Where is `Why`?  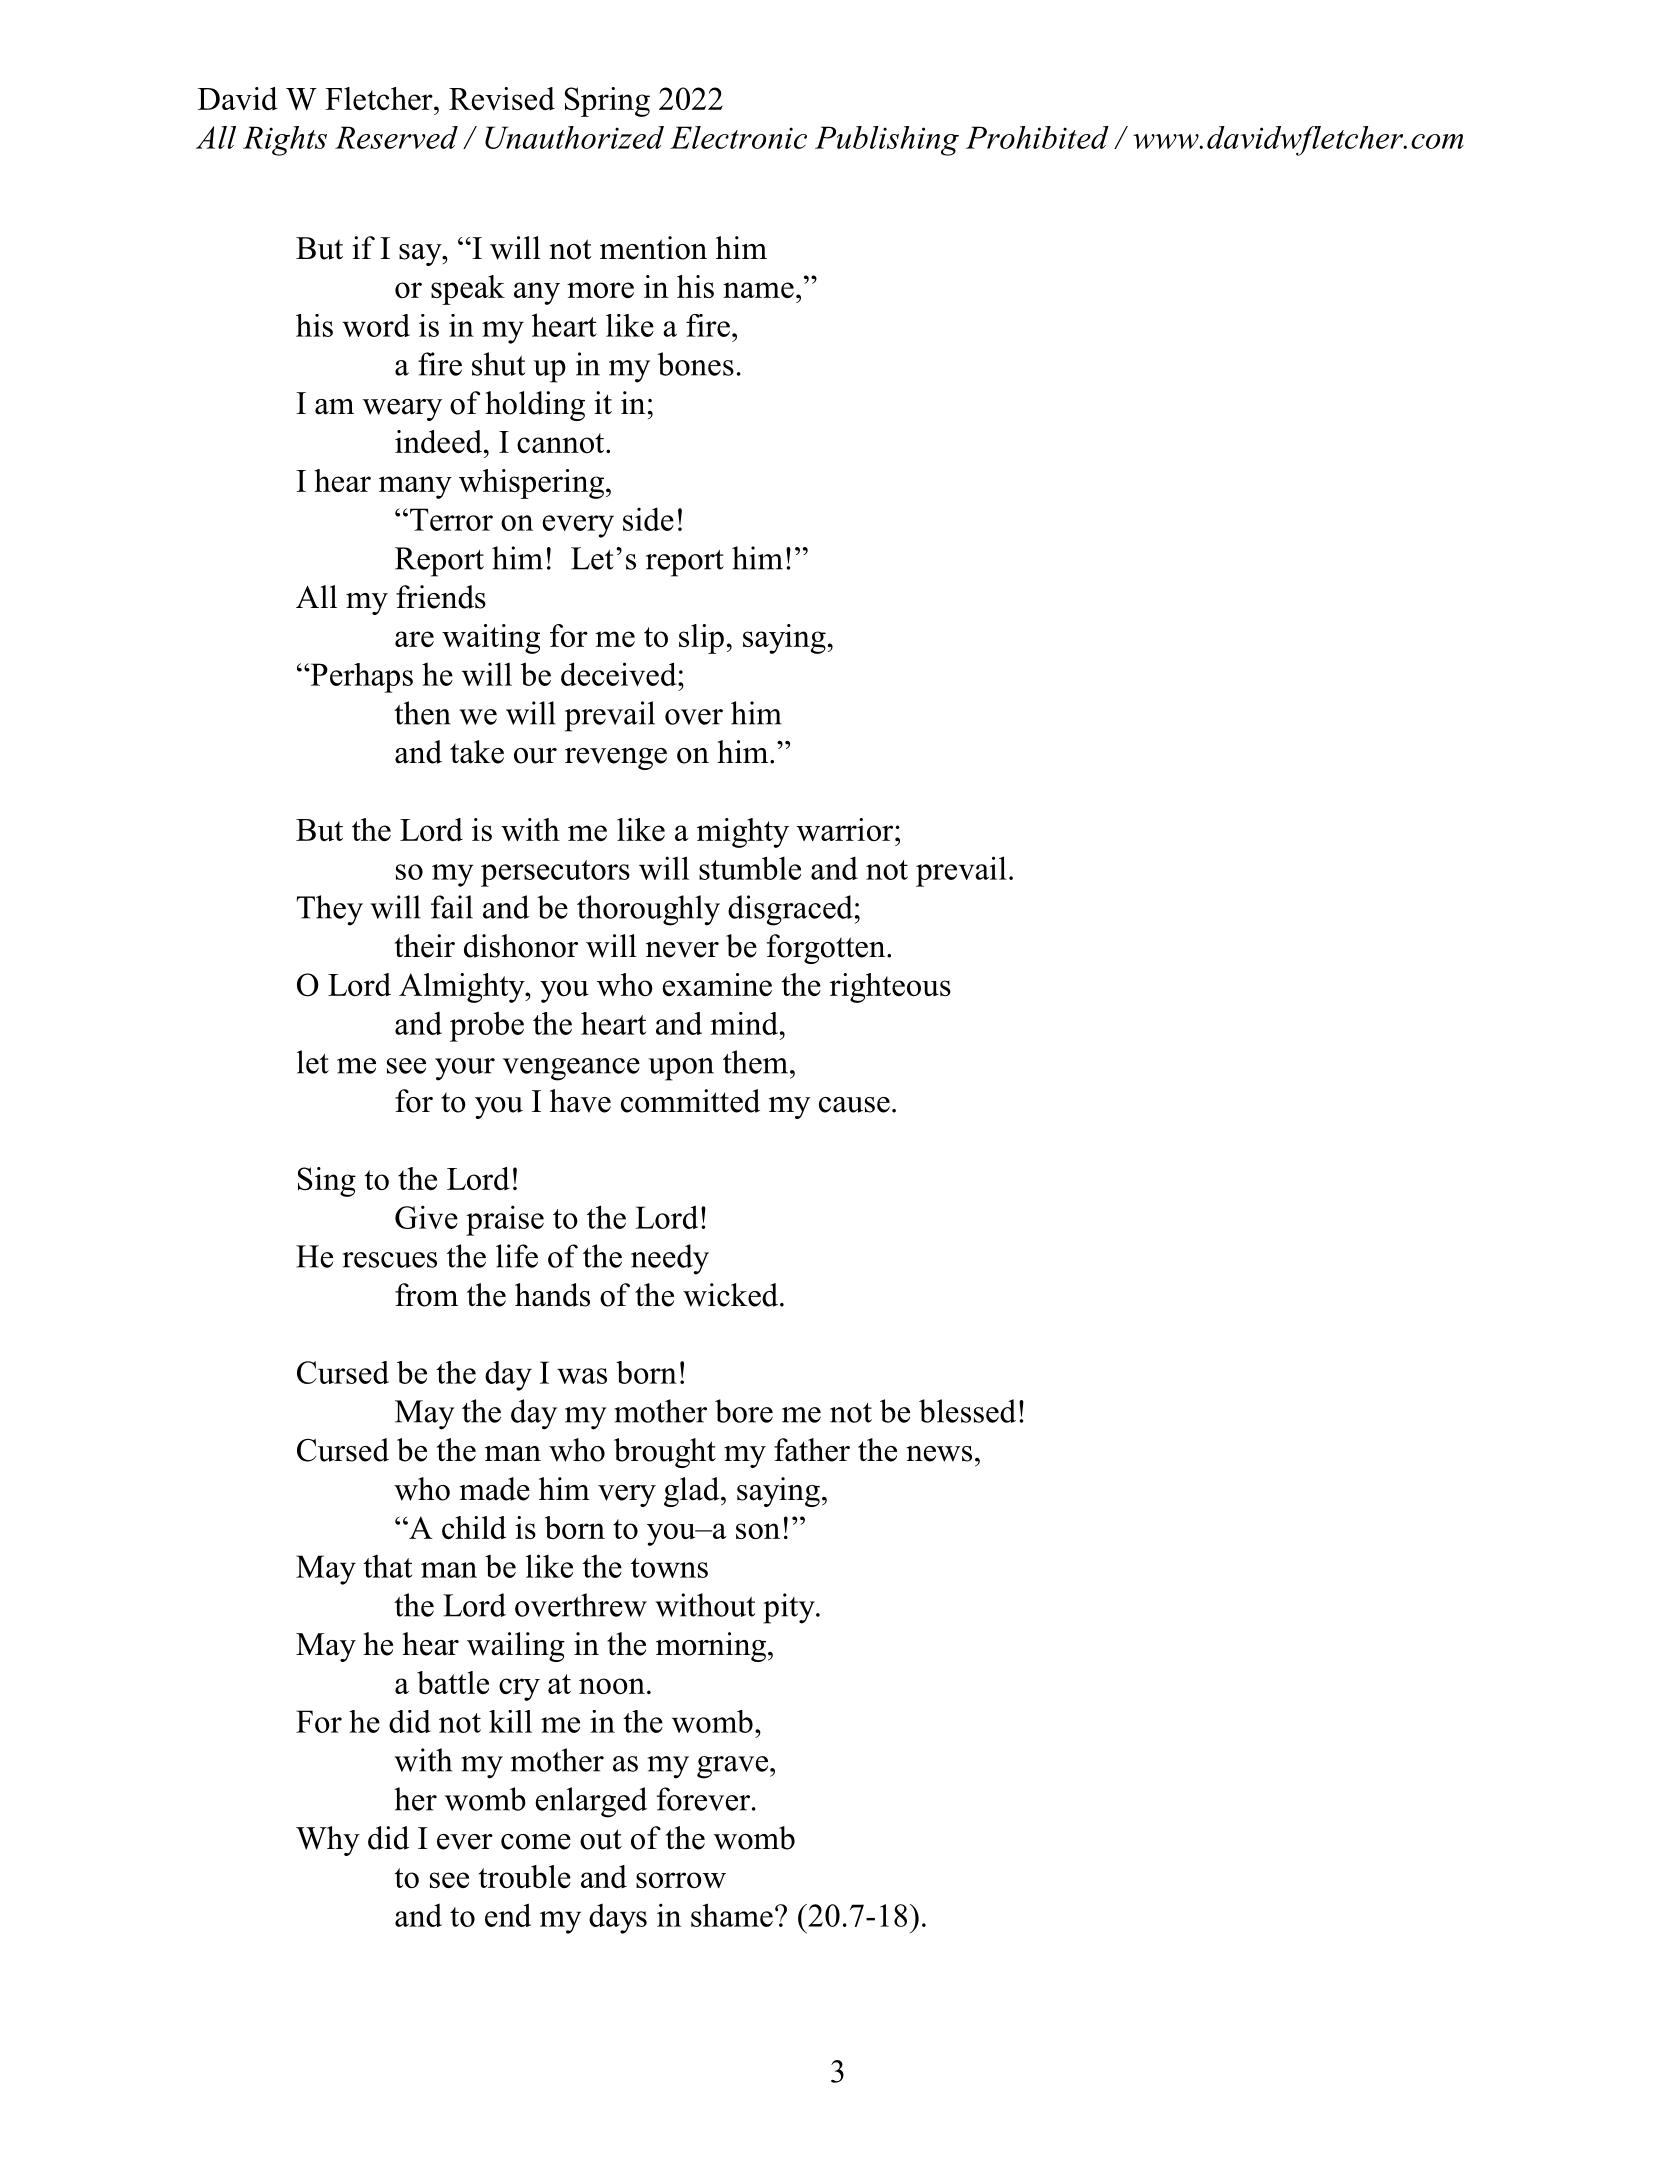 Why is located at coordinates (328, 1841).
